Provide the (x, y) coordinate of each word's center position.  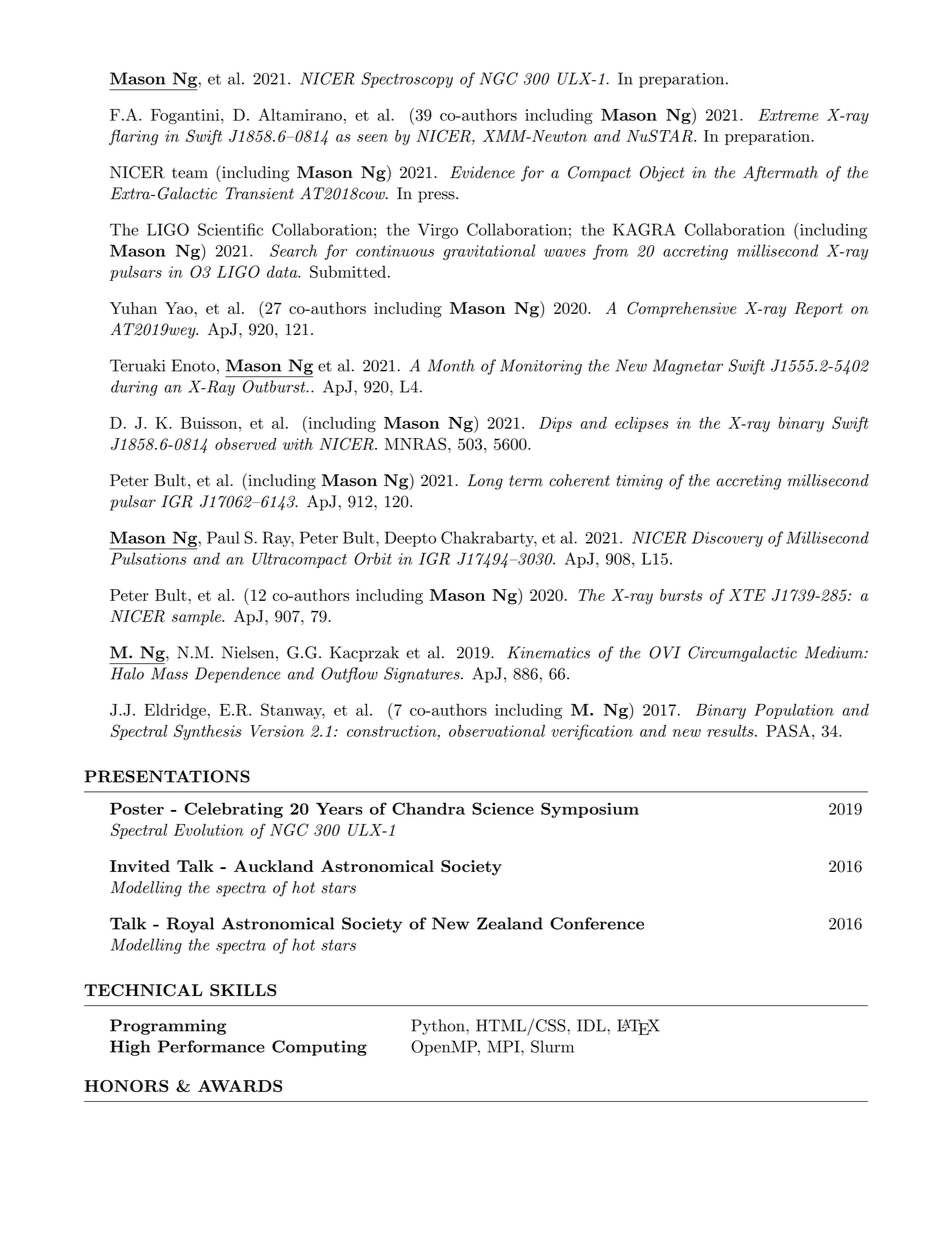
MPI (504, 1046)
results (731, 731)
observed (246, 444)
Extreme (788, 115)
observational (497, 731)
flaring (133, 137)
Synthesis (207, 732)
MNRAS (415, 444)
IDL (592, 1025)
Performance (211, 1046)
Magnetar (688, 367)
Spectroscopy (407, 80)
